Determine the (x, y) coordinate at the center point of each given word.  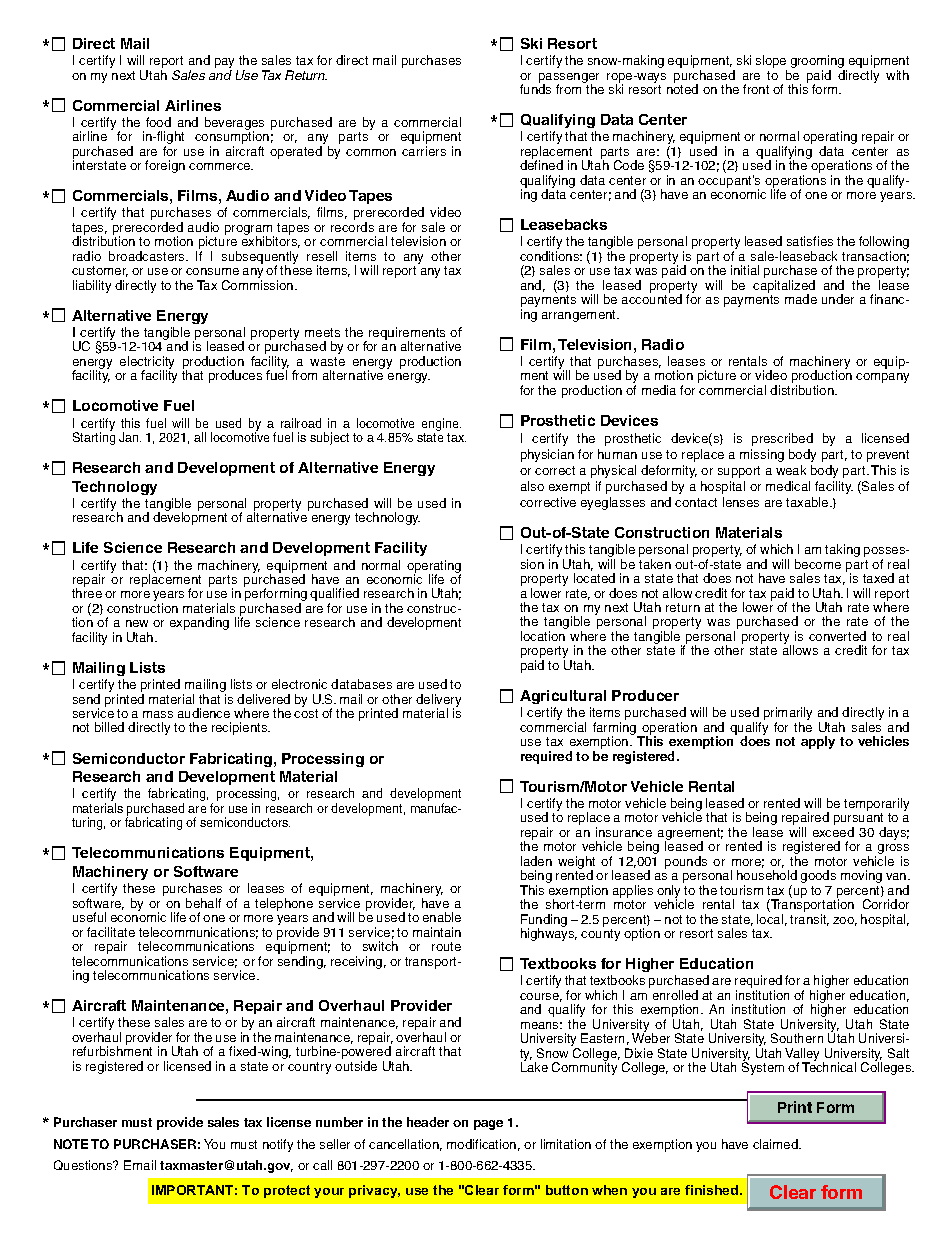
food (158, 122)
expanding (199, 623)
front (756, 89)
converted (837, 636)
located (594, 578)
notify (278, 1145)
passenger (569, 79)
